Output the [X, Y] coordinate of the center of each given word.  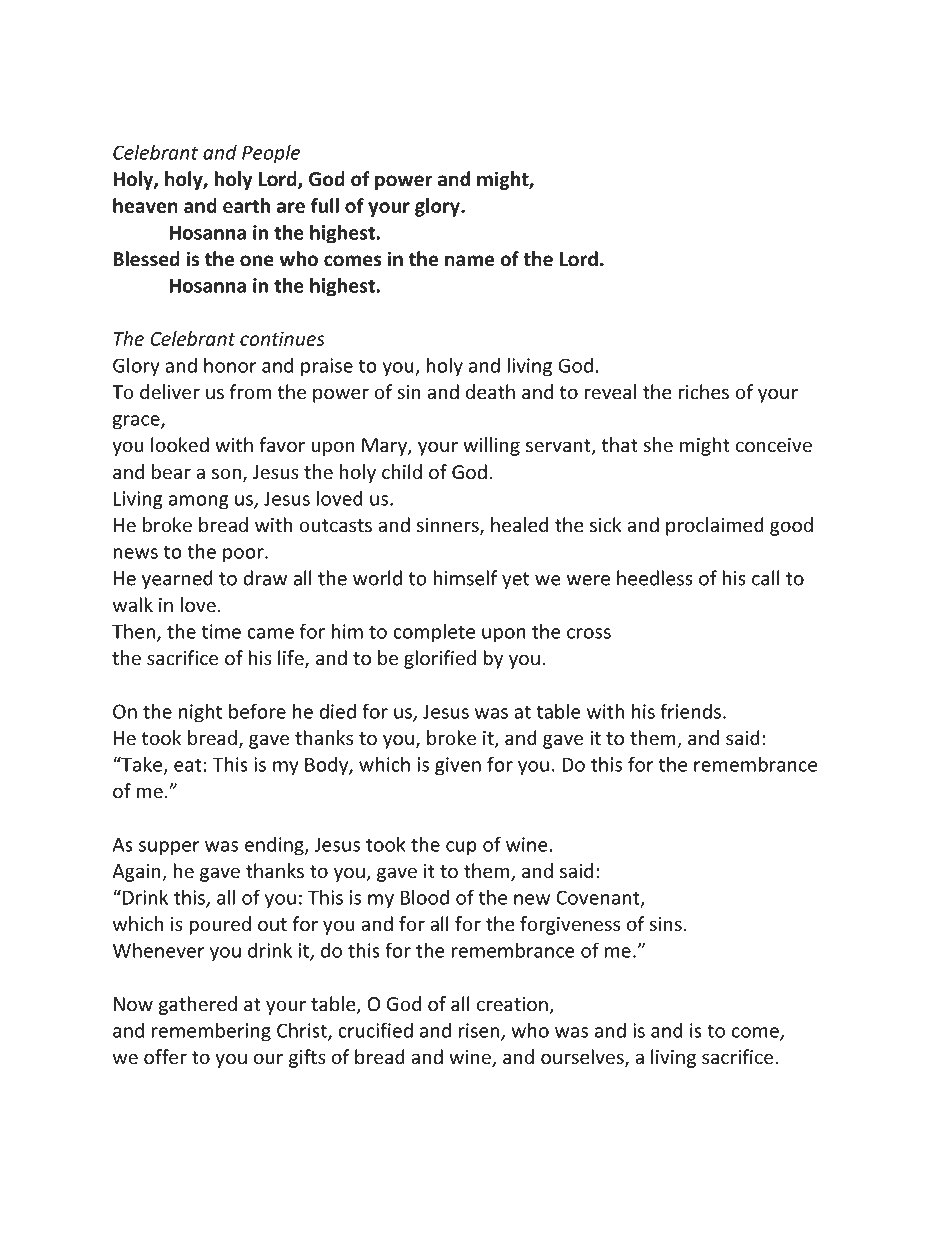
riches [703, 392]
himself [465, 578]
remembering [211, 1032]
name [469, 261]
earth [246, 205]
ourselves [583, 1058]
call [765, 578]
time [221, 631]
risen [480, 1031]
